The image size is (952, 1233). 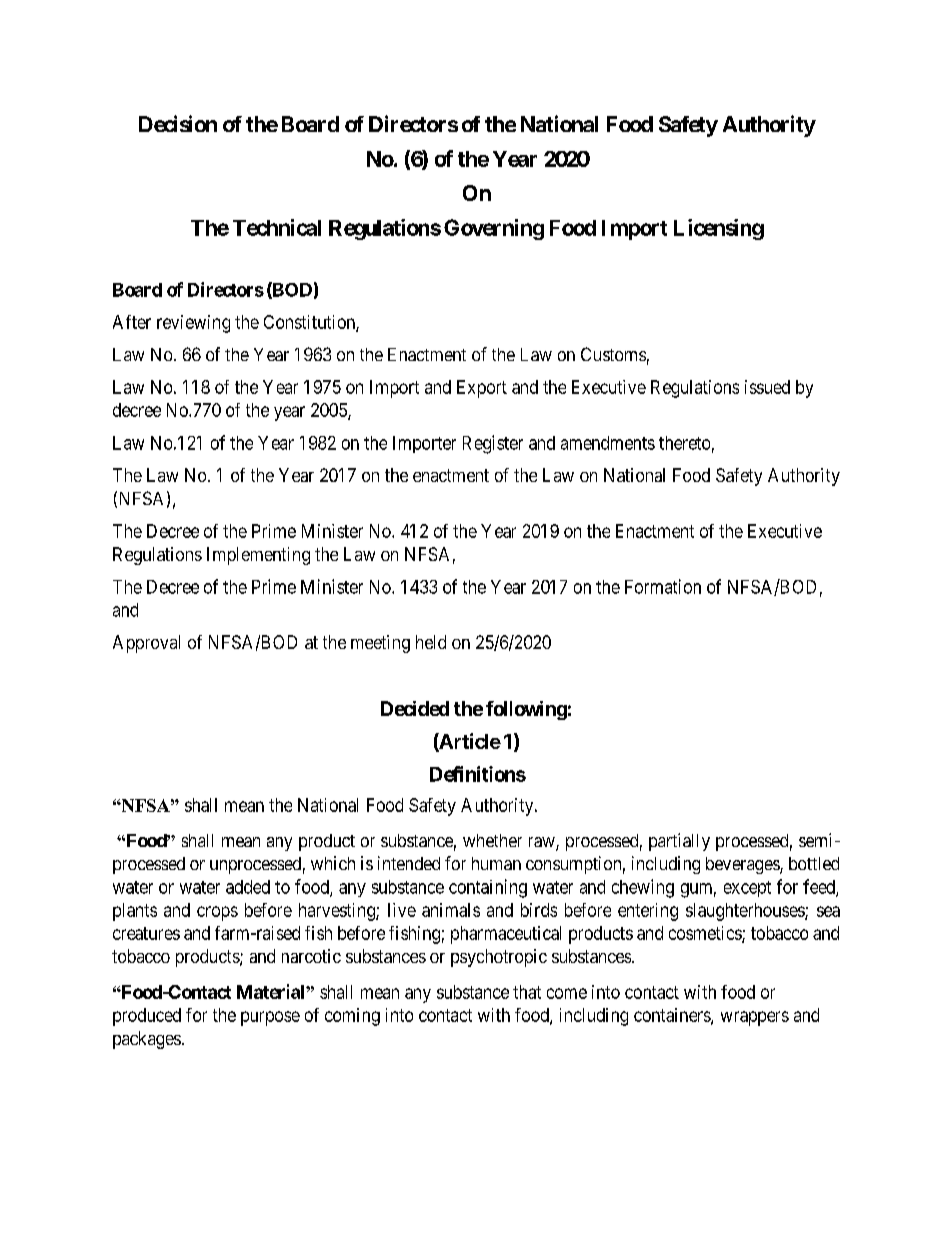 What do you see at coordinates (270, 1018) in the image?
I see `purpose` at bounding box center [270, 1018].
